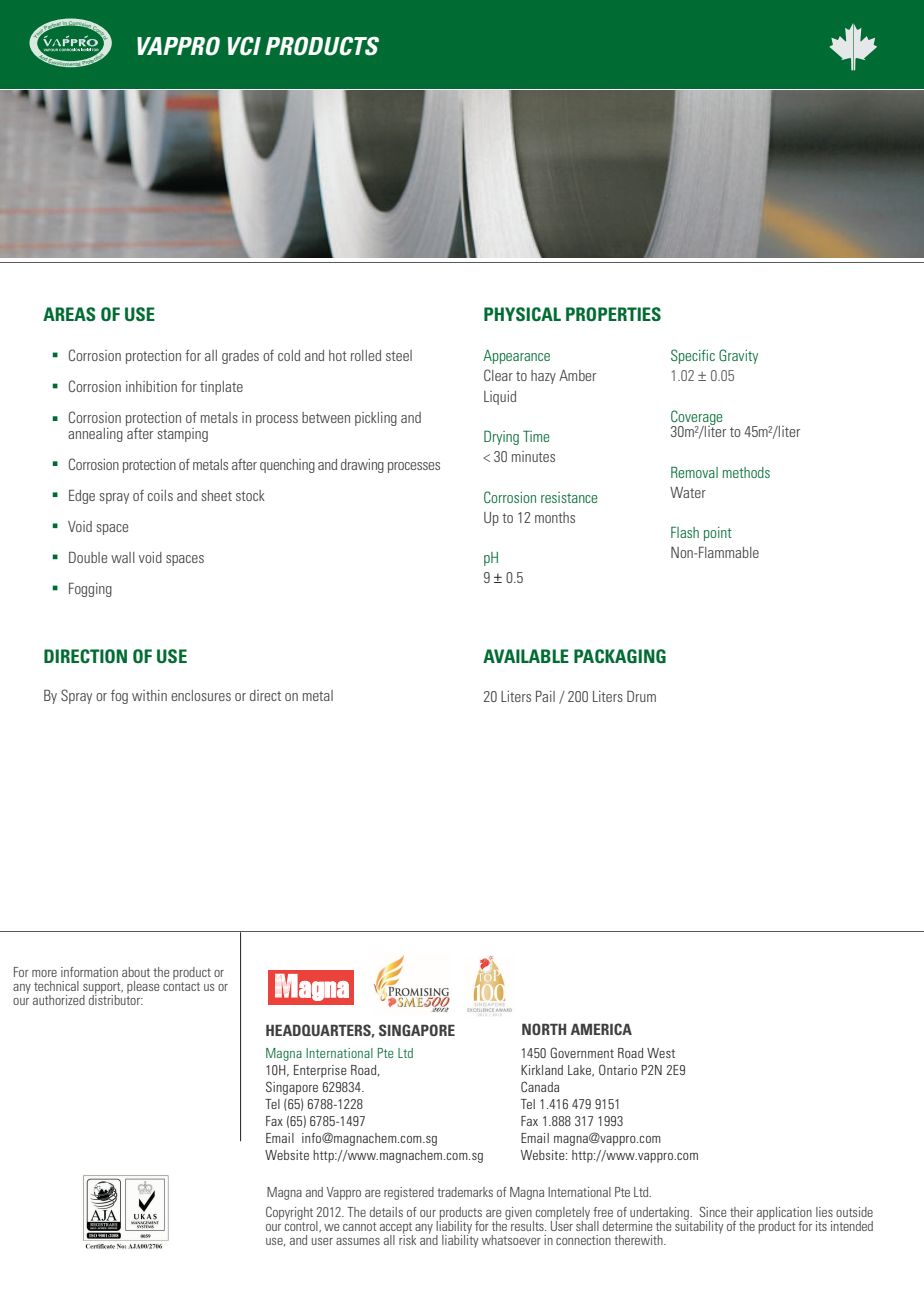 This screenshot has height=1308, width=924. I want to click on inhibition, so click(151, 386).
